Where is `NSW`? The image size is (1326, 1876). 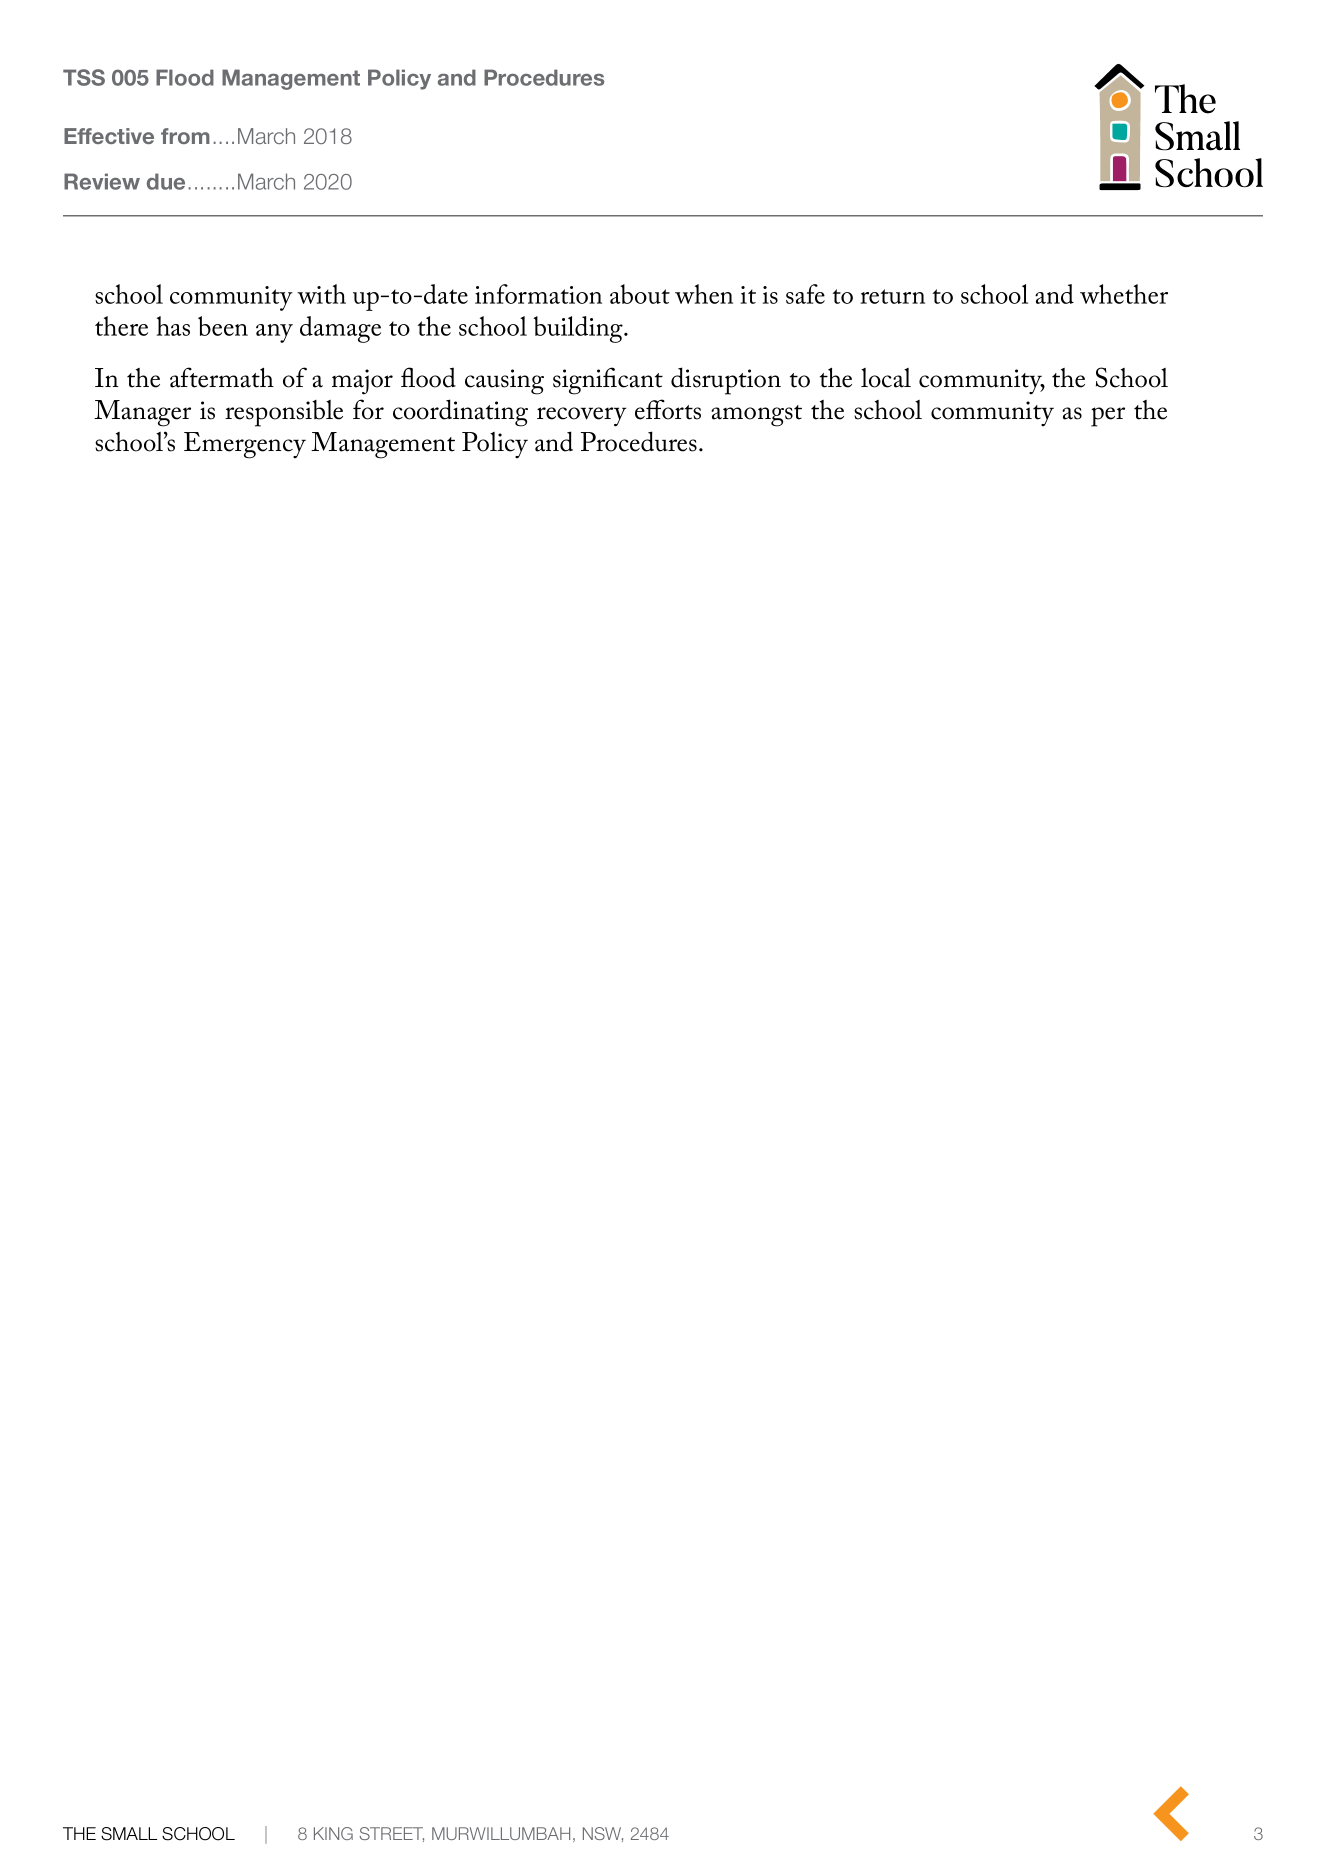
NSW is located at coordinates (603, 1834).
